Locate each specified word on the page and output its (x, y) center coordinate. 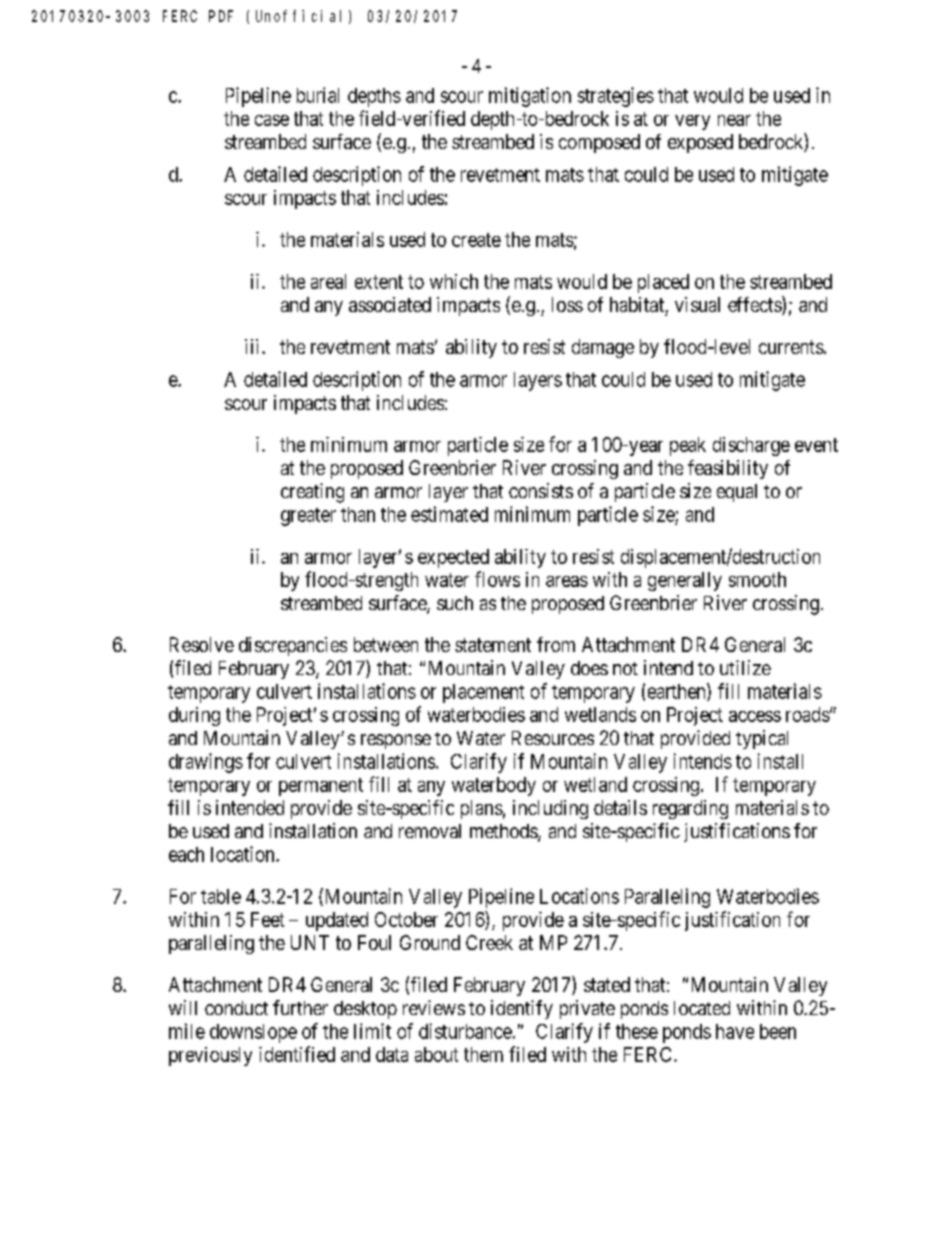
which (454, 281)
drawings (206, 763)
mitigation (530, 97)
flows (497, 579)
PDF (221, 16)
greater (308, 517)
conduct (236, 1008)
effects (755, 305)
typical (762, 739)
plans (482, 809)
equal (737, 493)
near (734, 120)
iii (254, 346)
